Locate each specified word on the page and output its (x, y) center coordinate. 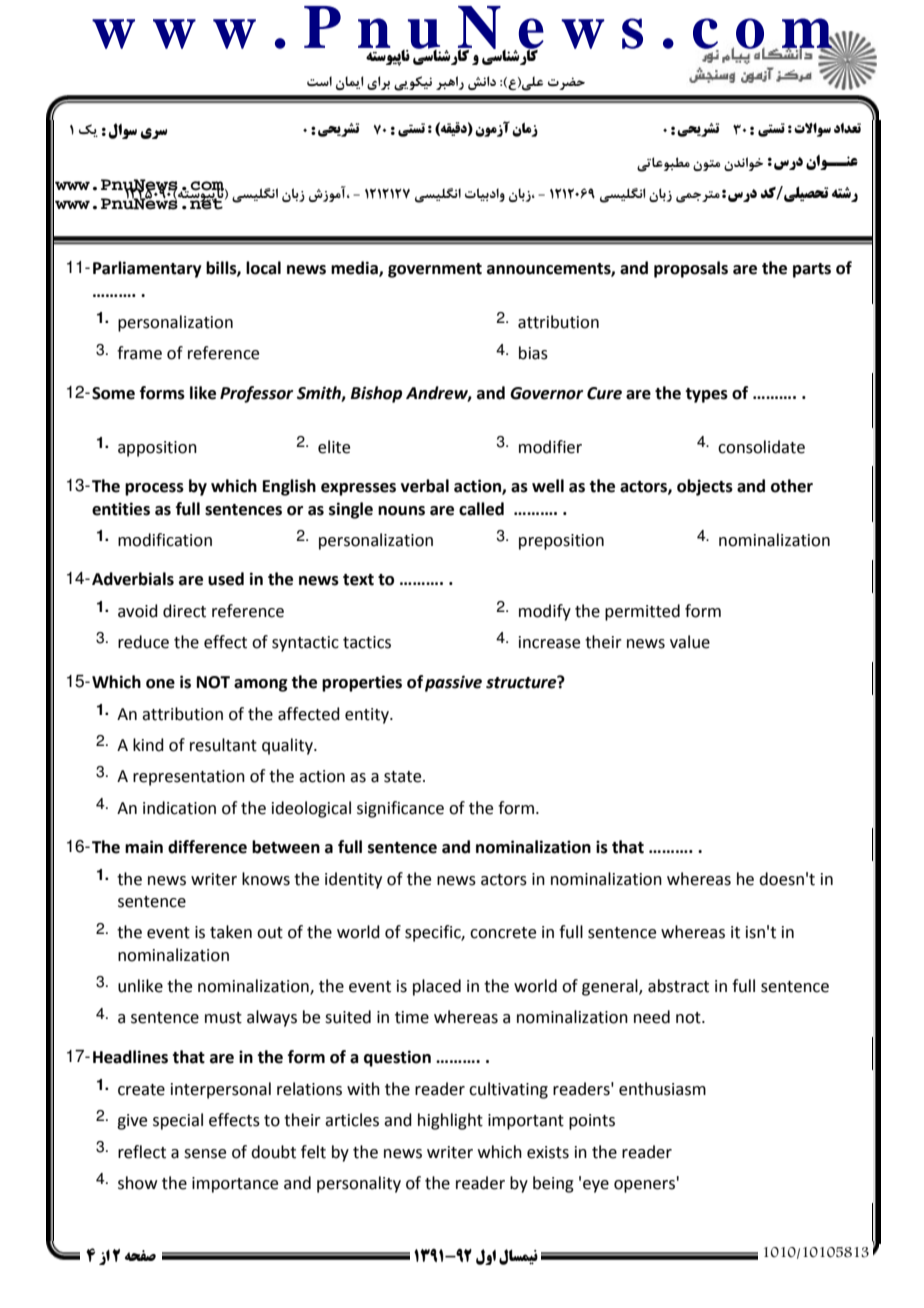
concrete (503, 933)
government (435, 270)
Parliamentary (147, 269)
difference (207, 847)
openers (644, 1186)
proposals (691, 269)
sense (205, 1154)
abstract (678, 986)
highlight (450, 1121)
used (226, 579)
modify (545, 612)
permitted (642, 612)
